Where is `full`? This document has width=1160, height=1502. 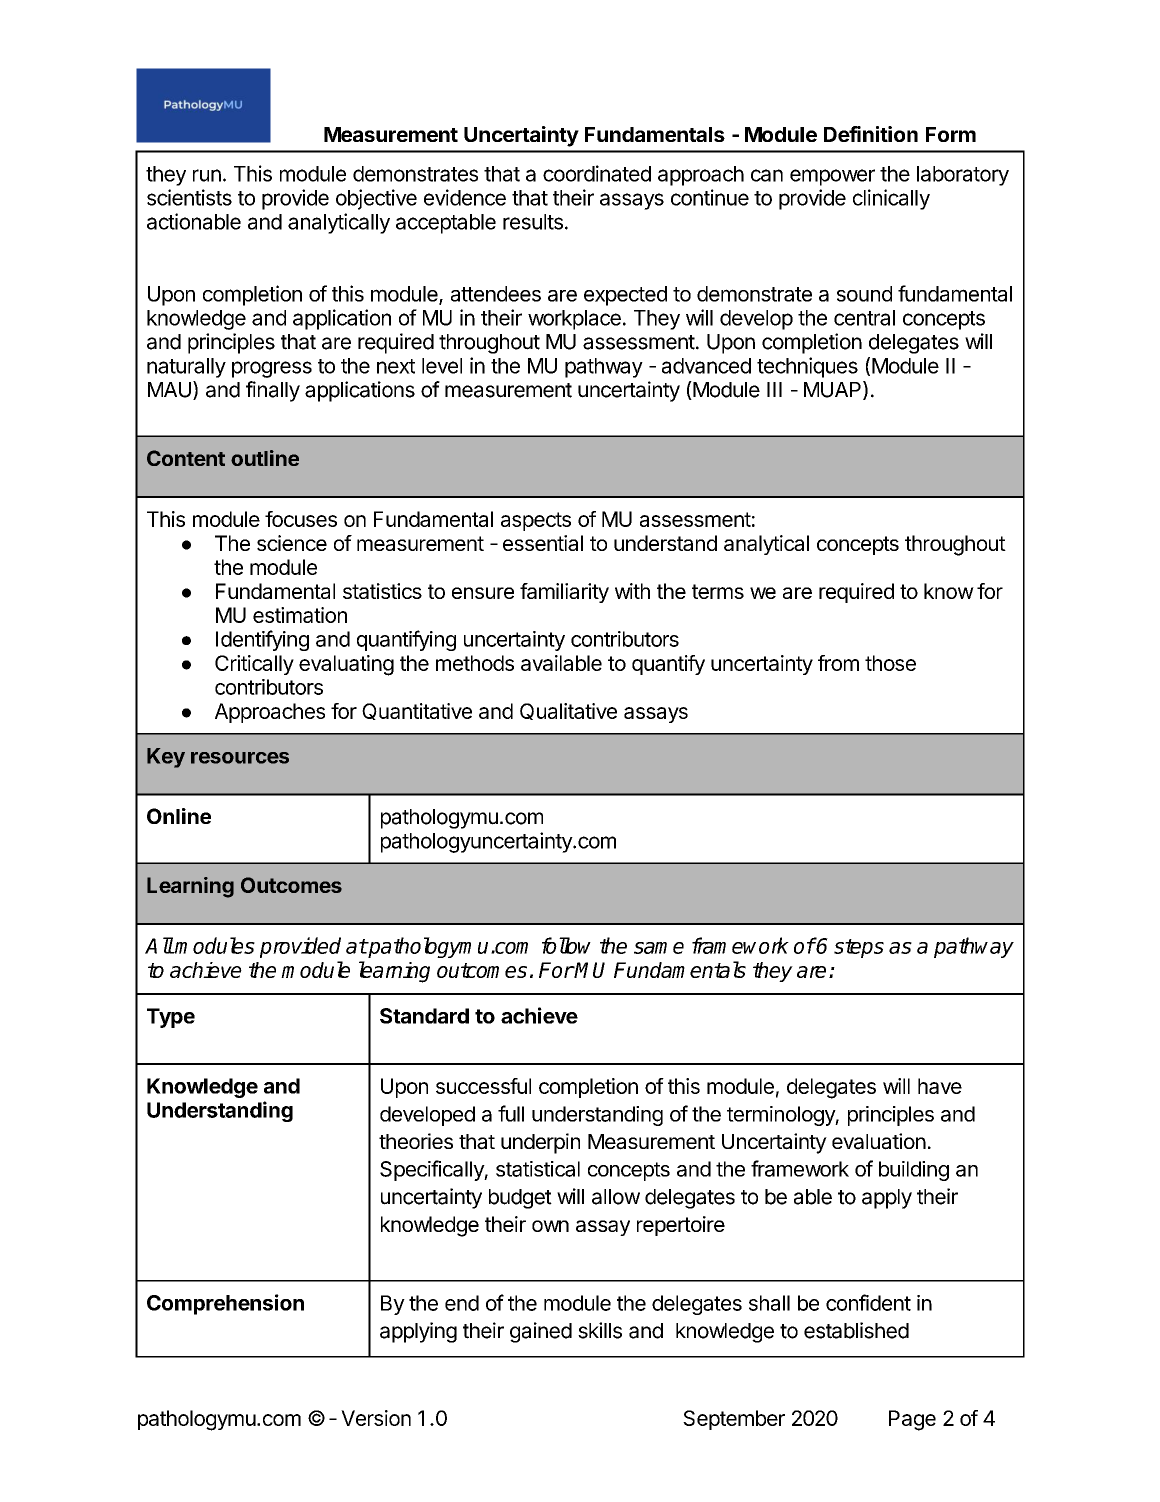
full is located at coordinates (511, 1113).
